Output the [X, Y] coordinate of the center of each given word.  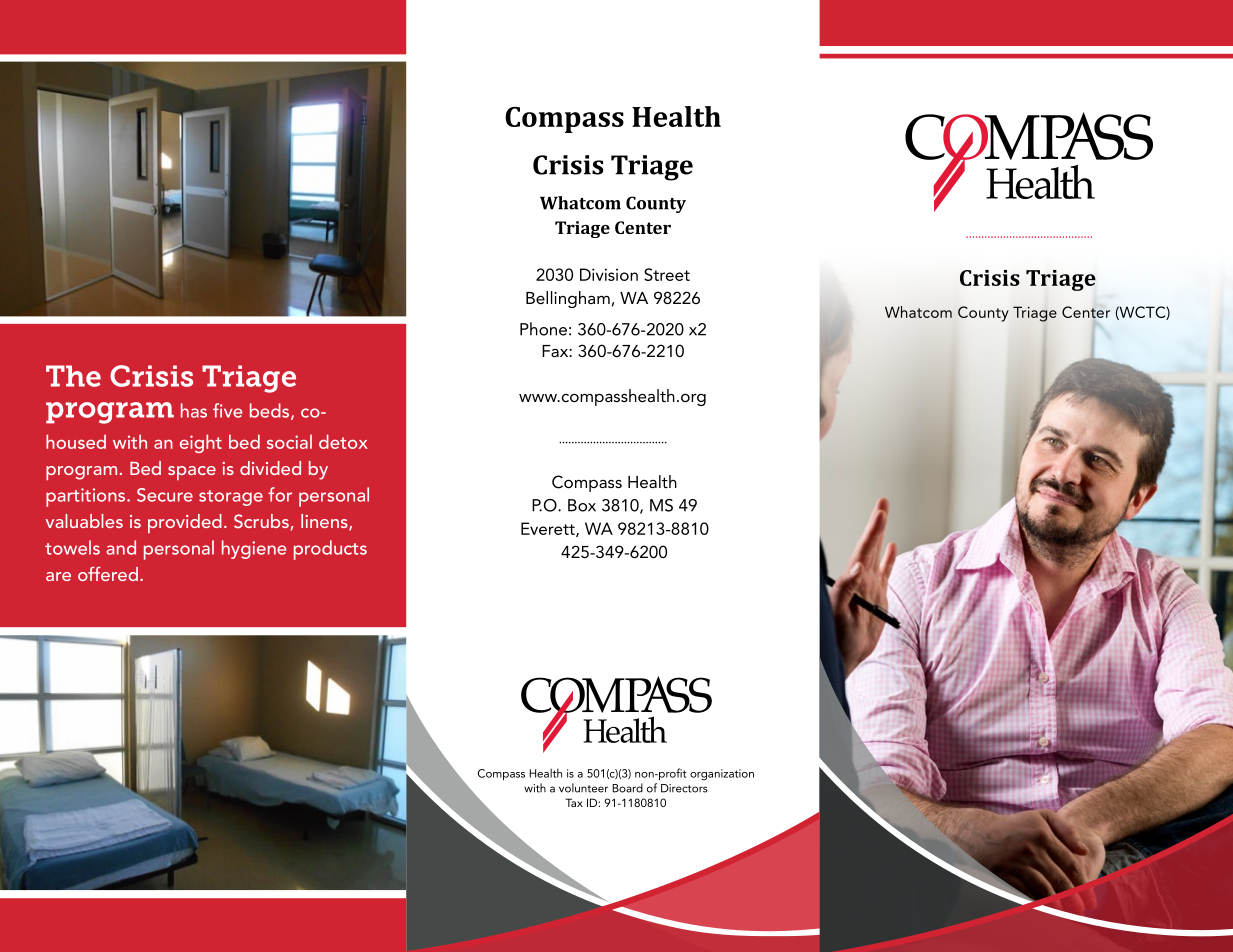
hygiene [254, 549]
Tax [574, 802]
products [330, 550]
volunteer [583, 788]
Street [667, 274]
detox [343, 441]
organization [722, 775]
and [121, 547]
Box [582, 505]
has [194, 410]
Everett [549, 529]
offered [108, 573]
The [73, 376]
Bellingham [568, 299]
